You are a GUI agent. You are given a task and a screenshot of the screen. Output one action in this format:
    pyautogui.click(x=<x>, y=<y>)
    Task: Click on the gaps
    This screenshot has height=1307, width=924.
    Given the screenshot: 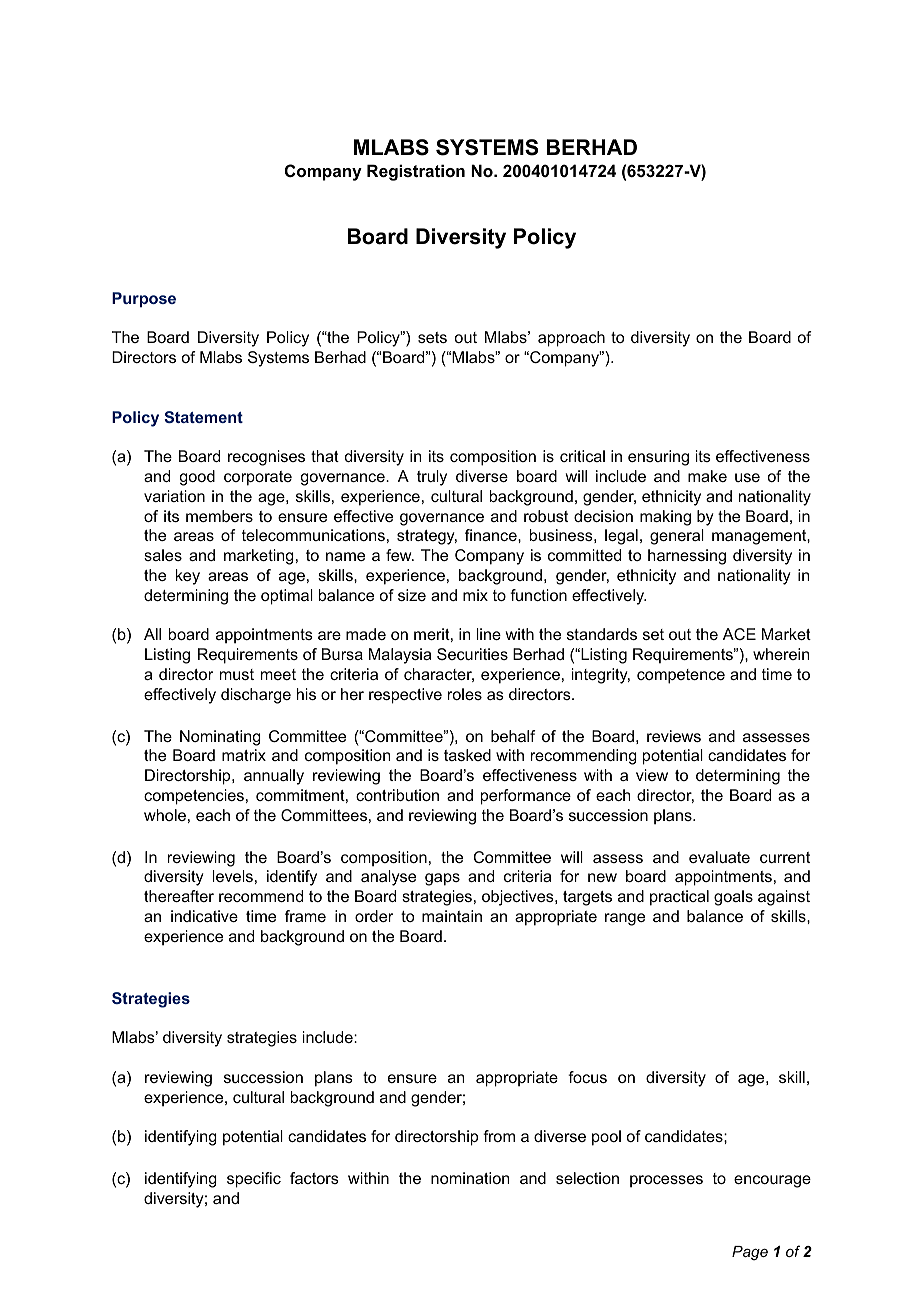 What is the action you would take?
    pyautogui.click(x=442, y=879)
